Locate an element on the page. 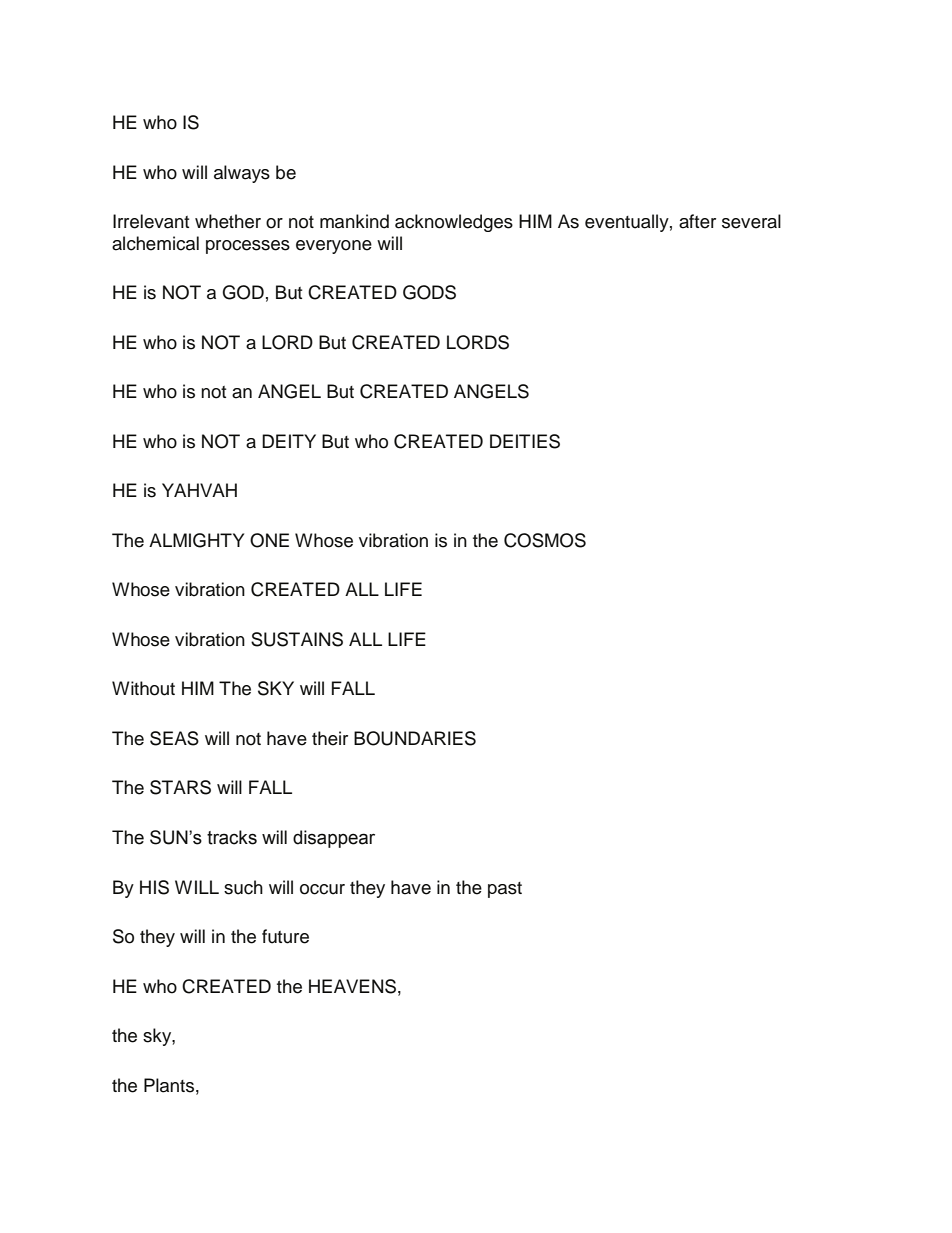 Image resolution: width=952 pixels, height=1233 pixels. DEITY is located at coordinates (289, 441).
